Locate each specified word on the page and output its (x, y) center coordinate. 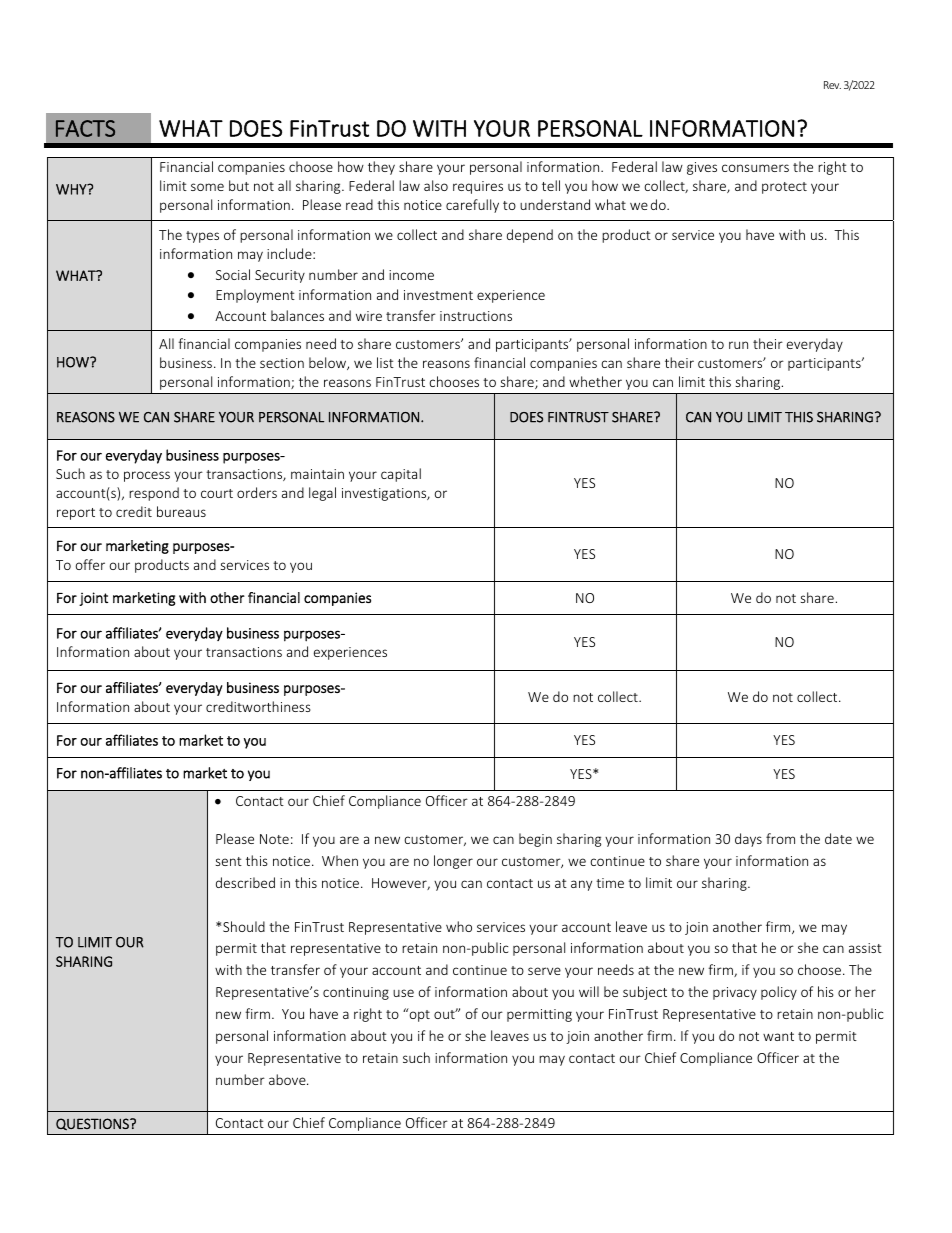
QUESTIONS (93, 1124)
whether (595, 381)
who (459, 926)
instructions (476, 316)
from (780, 838)
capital (401, 475)
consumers (755, 168)
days (748, 840)
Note (274, 839)
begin (535, 840)
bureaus (181, 511)
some (207, 187)
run (738, 345)
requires (478, 187)
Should (244, 926)
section (282, 363)
